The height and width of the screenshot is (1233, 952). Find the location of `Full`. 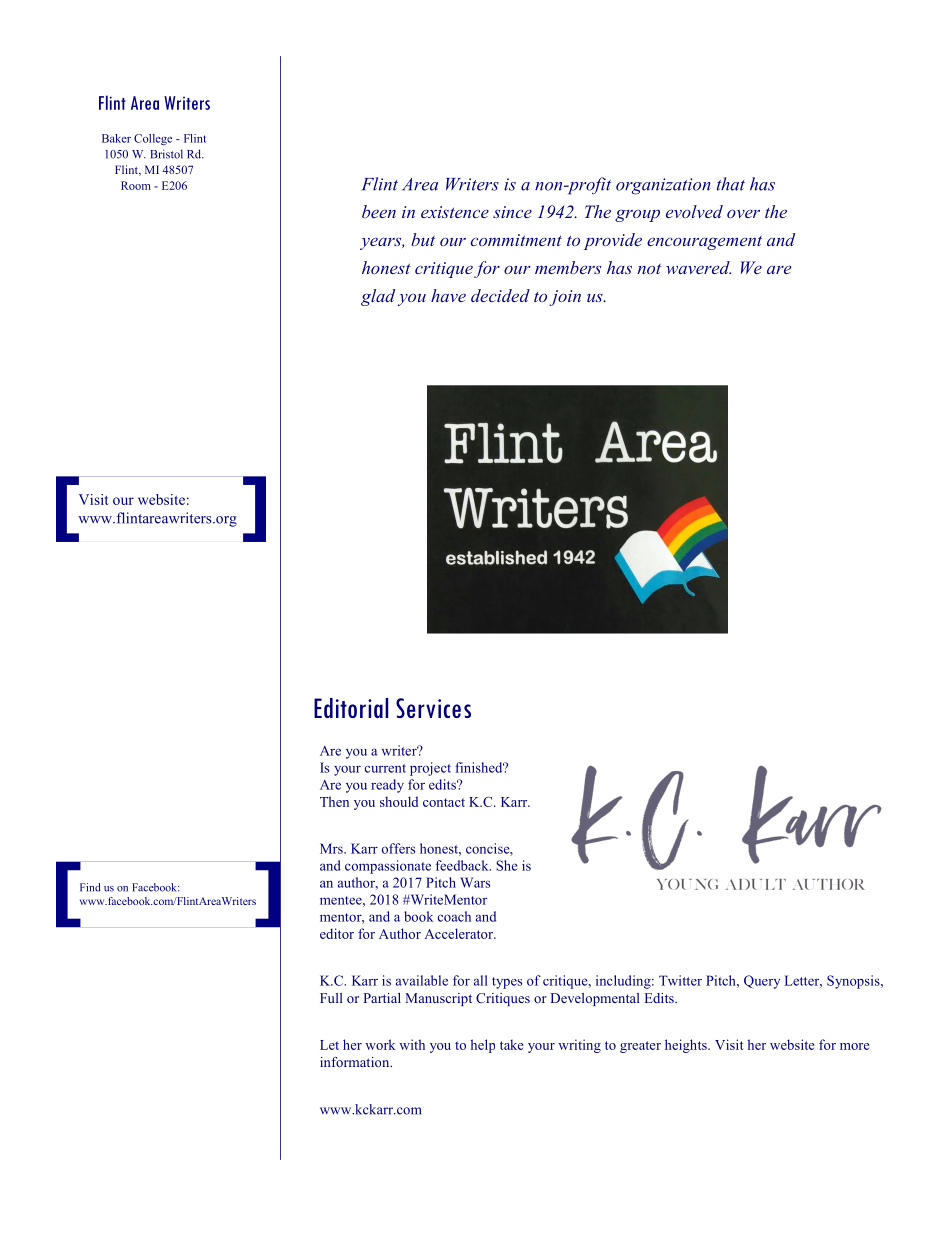

Full is located at coordinates (331, 998).
